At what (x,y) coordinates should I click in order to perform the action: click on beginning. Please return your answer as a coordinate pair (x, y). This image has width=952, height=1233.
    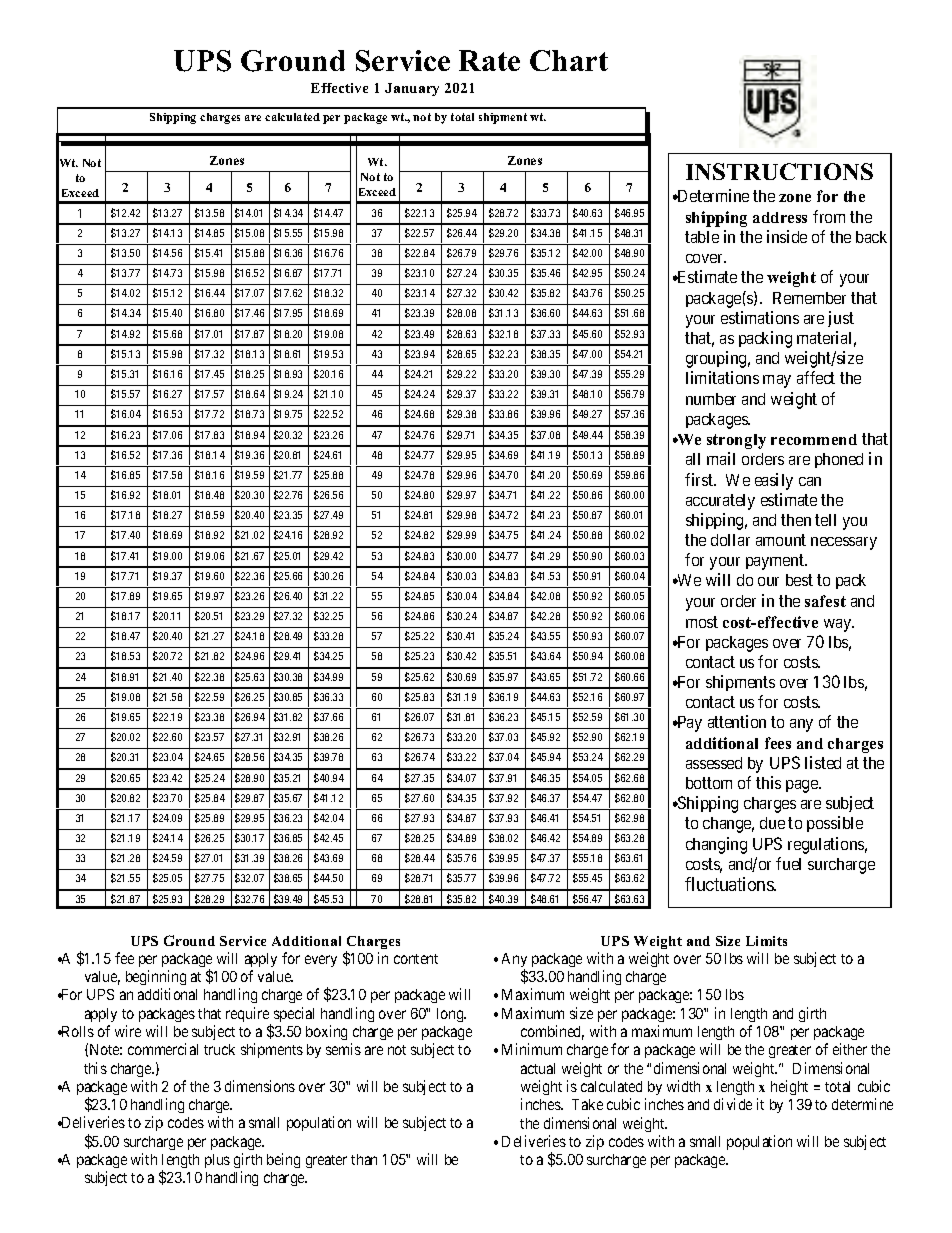
    Looking at the image, I should click on (156, 977).
